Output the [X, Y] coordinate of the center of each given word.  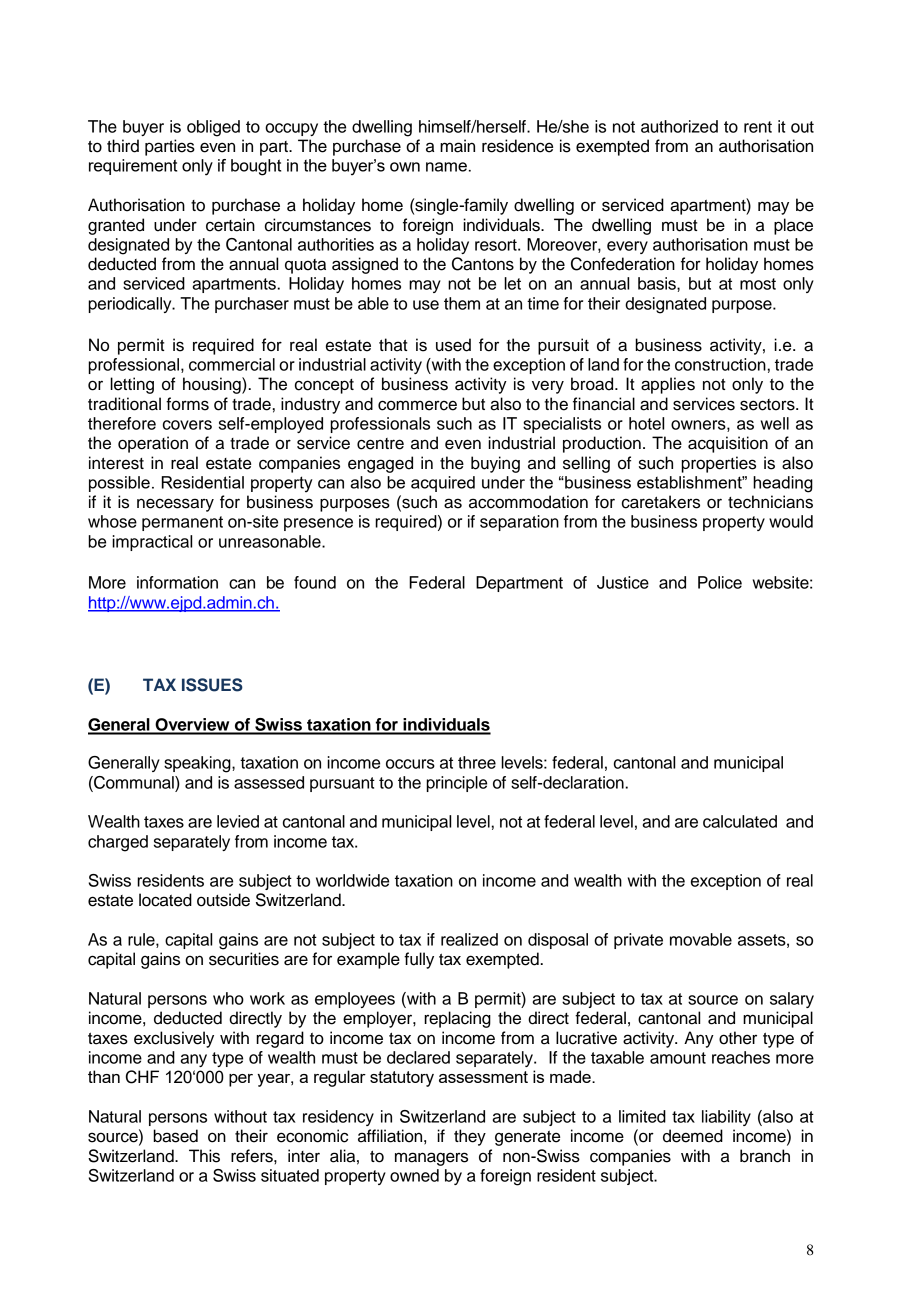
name [446, 167]
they [470, 1137]
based [175, 1136]
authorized [679, 126]
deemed [693, 1136]
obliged [213, 128]
